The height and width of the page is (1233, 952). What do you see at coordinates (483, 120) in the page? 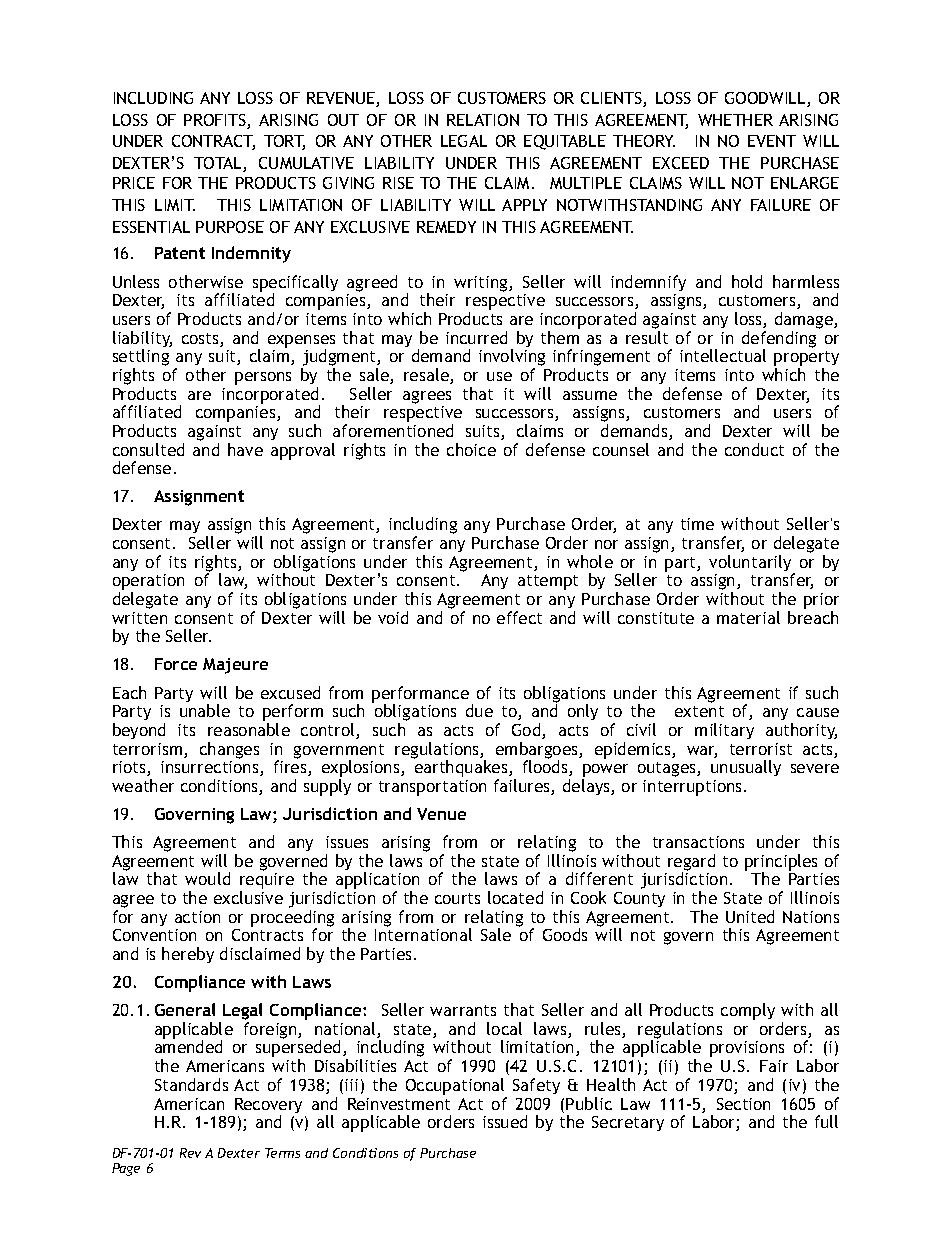
I see `RELATION` at bounding box center [483, 120].
